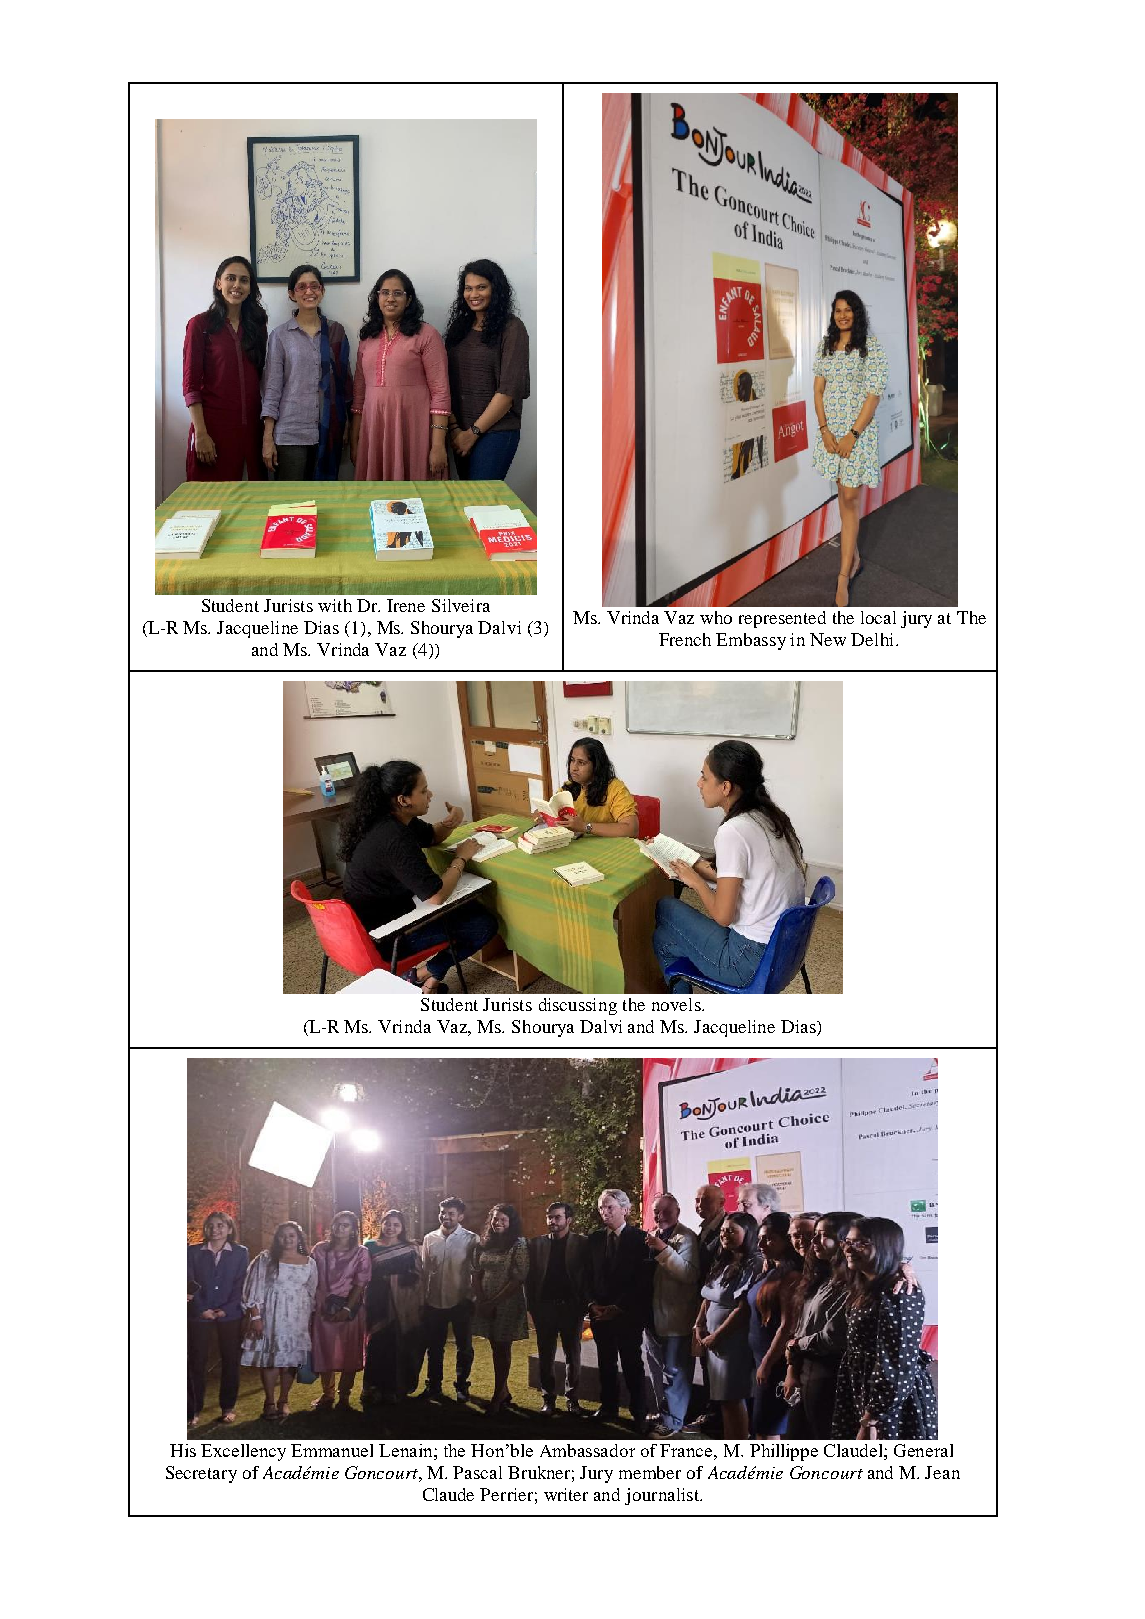  Describe the element at coordinates (578, 1006) in the screenshot. I see `discussing` at that location.
